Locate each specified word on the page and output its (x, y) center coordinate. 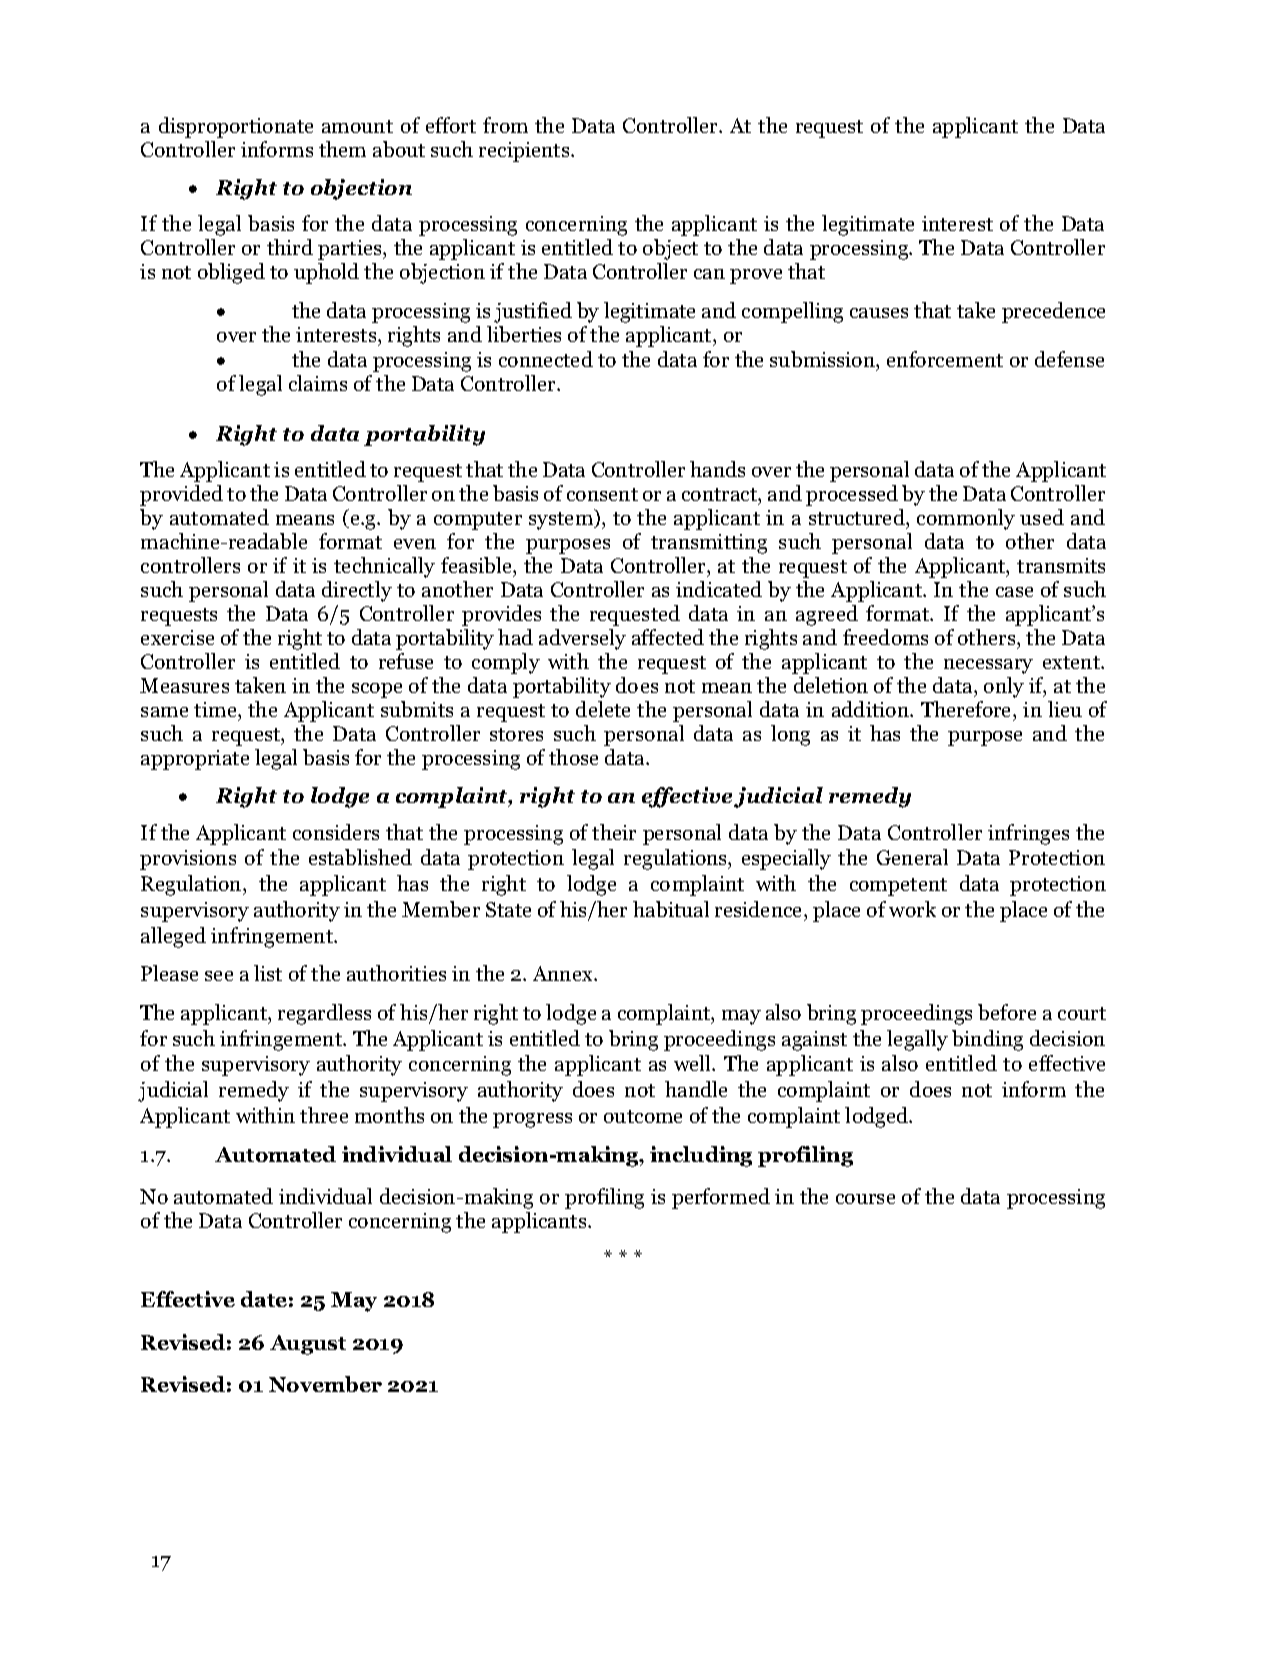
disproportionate (236, 127)
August (308, 1345)
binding (987, 1040)
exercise (177, 637)
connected (546, 359)
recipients (525, 152)
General (912, 857)
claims (318, 383)
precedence (1053, 312)
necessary (988, 666)
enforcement (945, 359)
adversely (582, 639)
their (614, 832)
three (324, 1115)
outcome (643, 1116)
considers (336, 832)
